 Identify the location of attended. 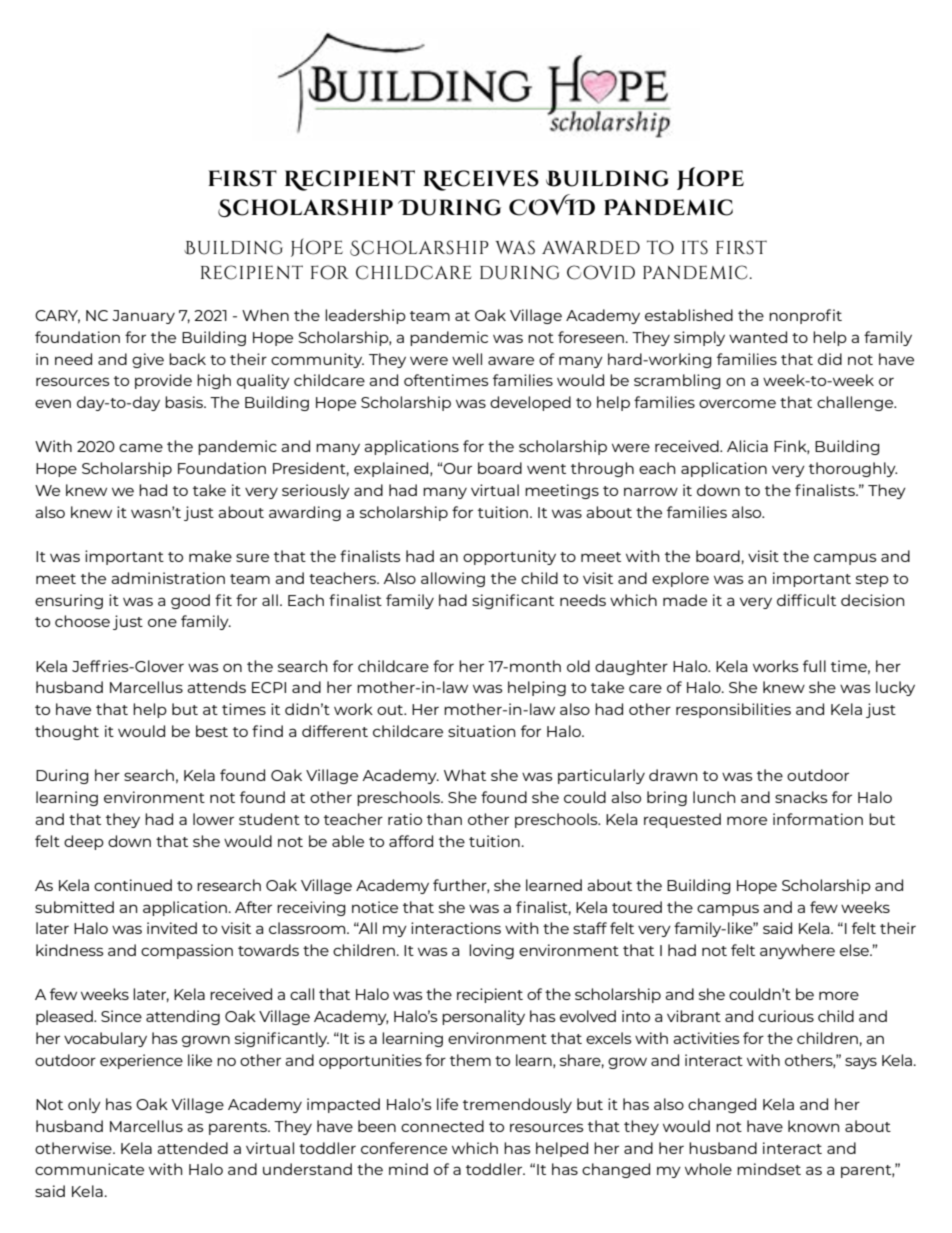
(192, 1148).
